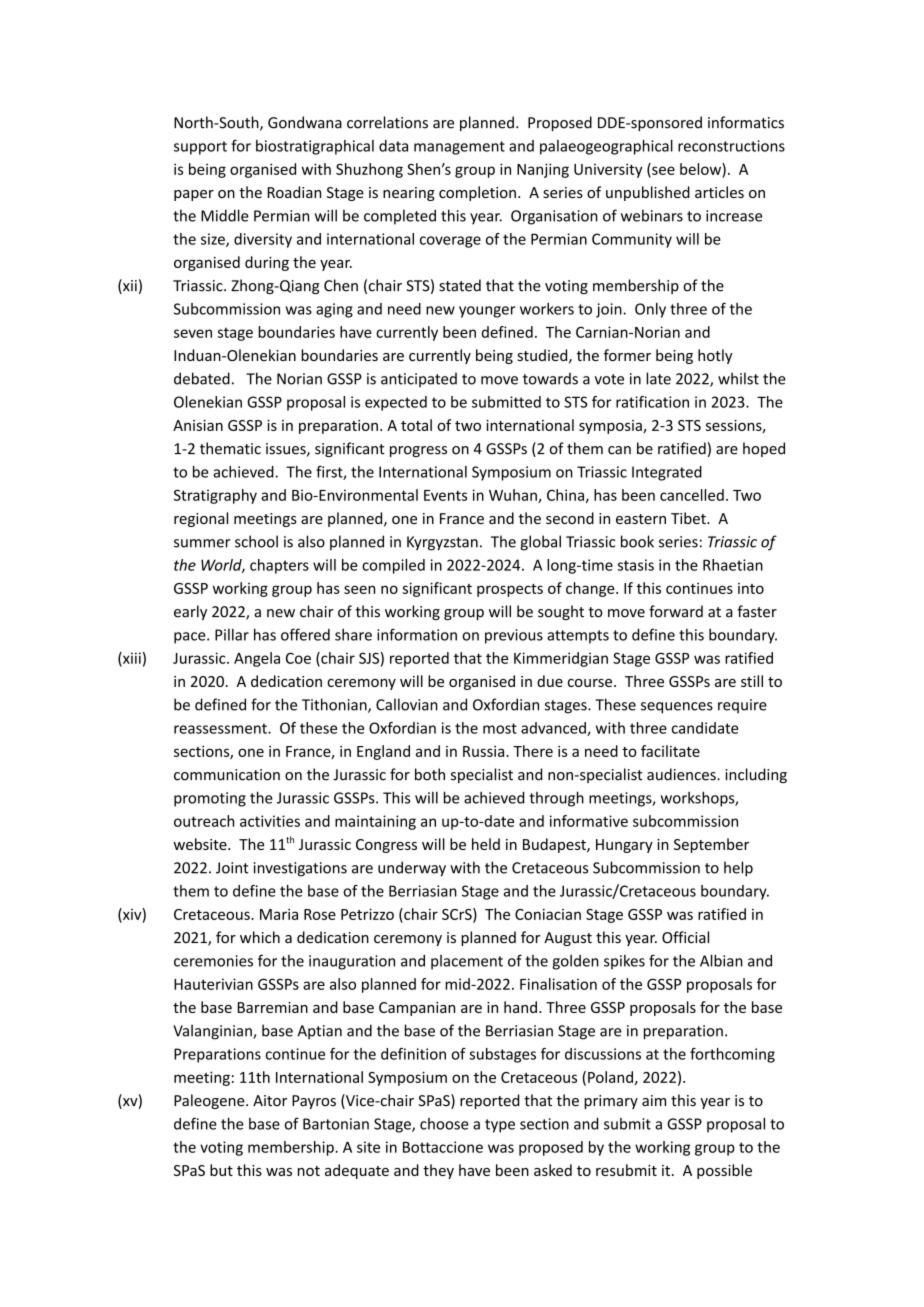 The width and height of the page is (924, 1307). What do you see at coordinates (676, 611) in the page?
I see `forward` at bounding box center [676, 611].
